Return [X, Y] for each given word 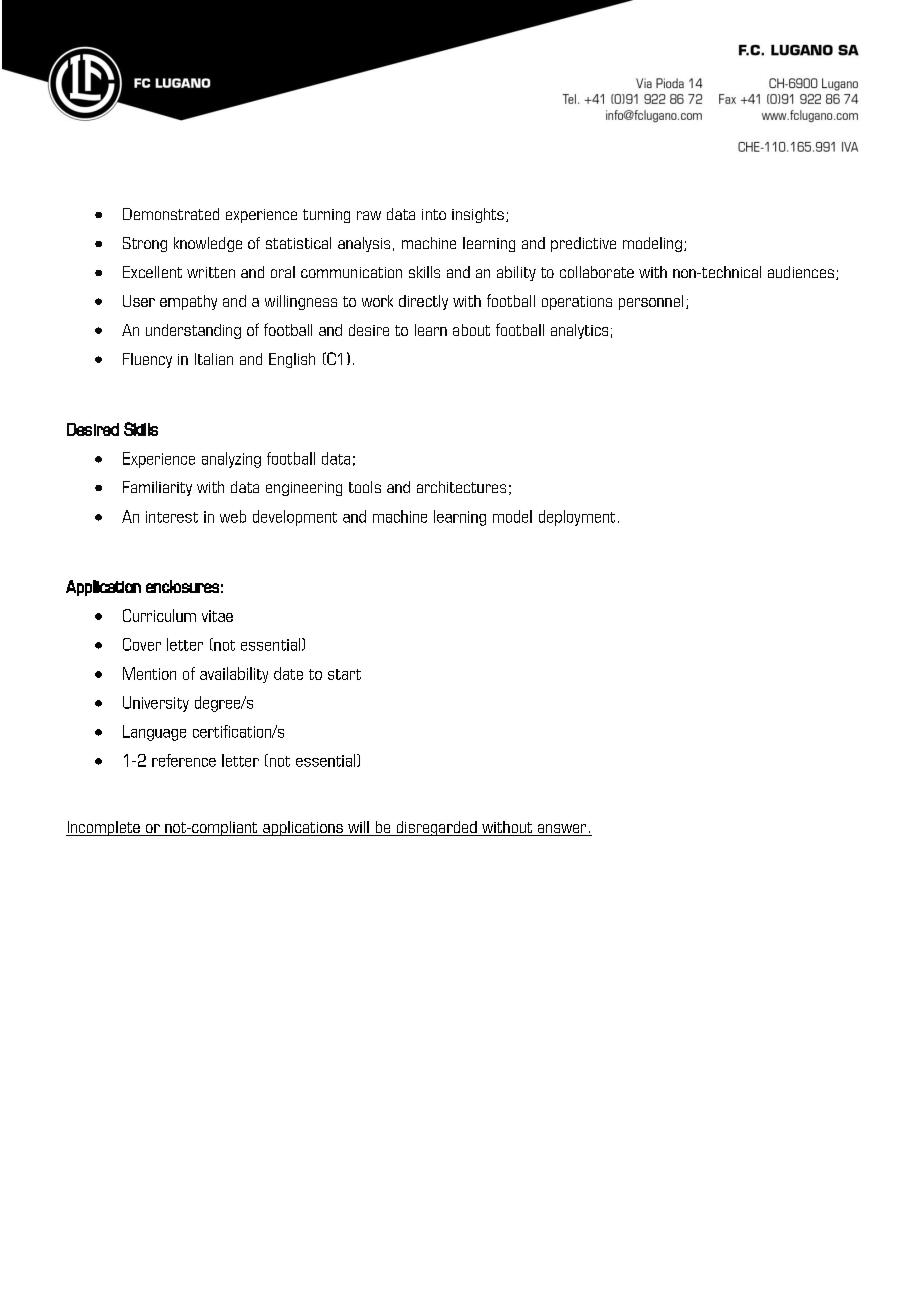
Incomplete [104, 828]
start [344, 674]
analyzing [231, 460]
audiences [801, 272]
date [288, 673]
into [434, 214]
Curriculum [159, 615]
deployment [577, 518]
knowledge [208, 244]
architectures [461, 487]
